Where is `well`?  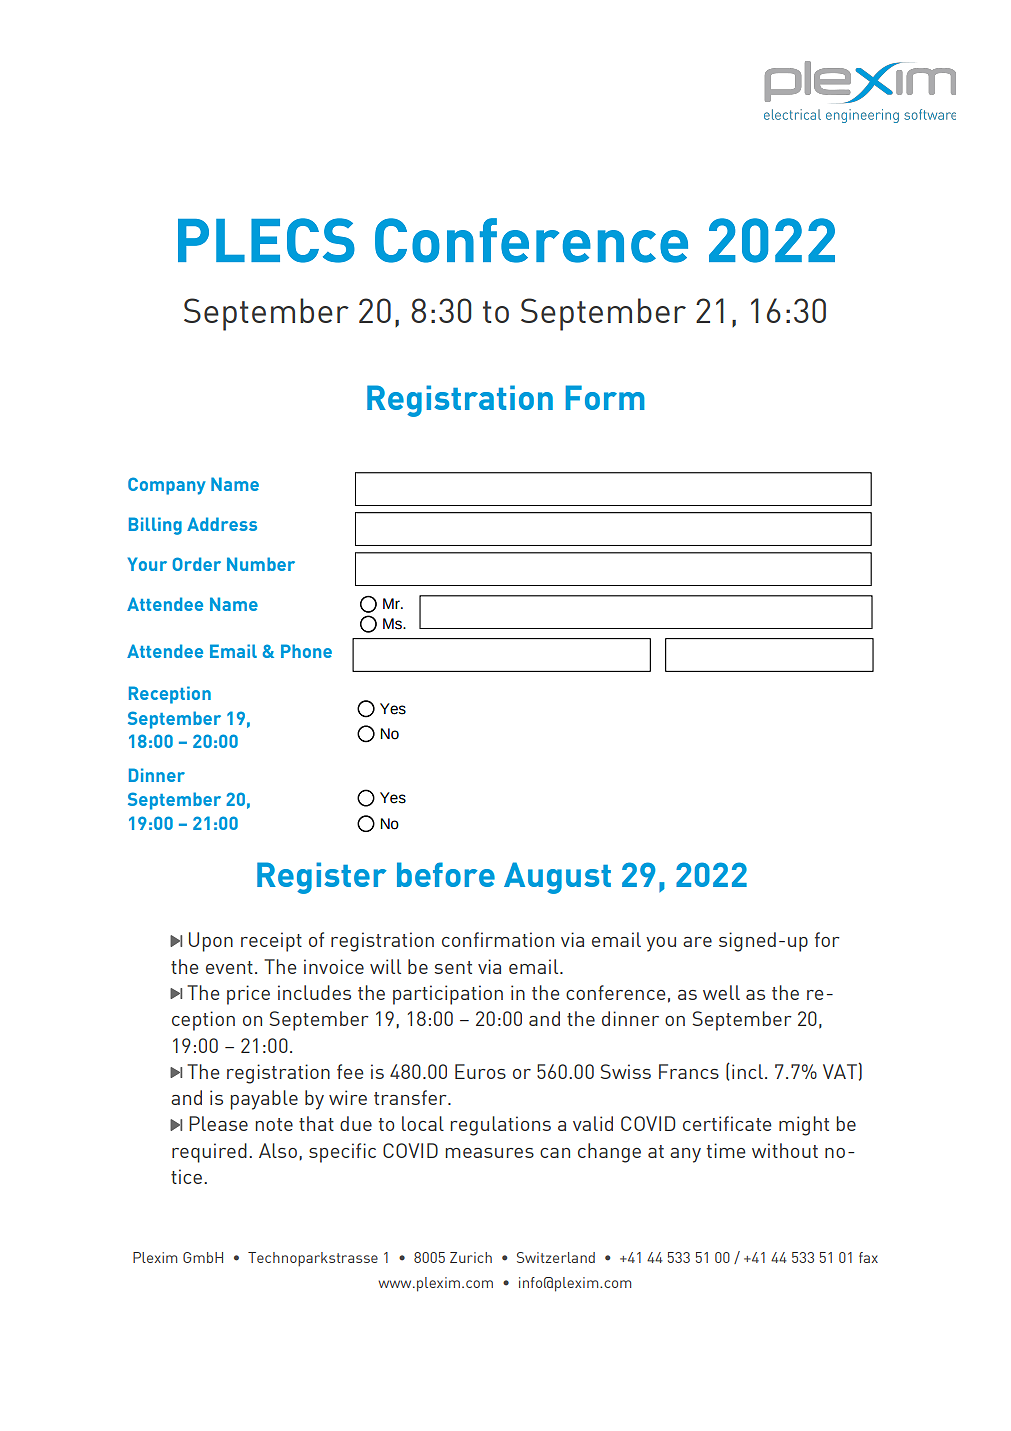
well is located at coordinates (721, 992).
